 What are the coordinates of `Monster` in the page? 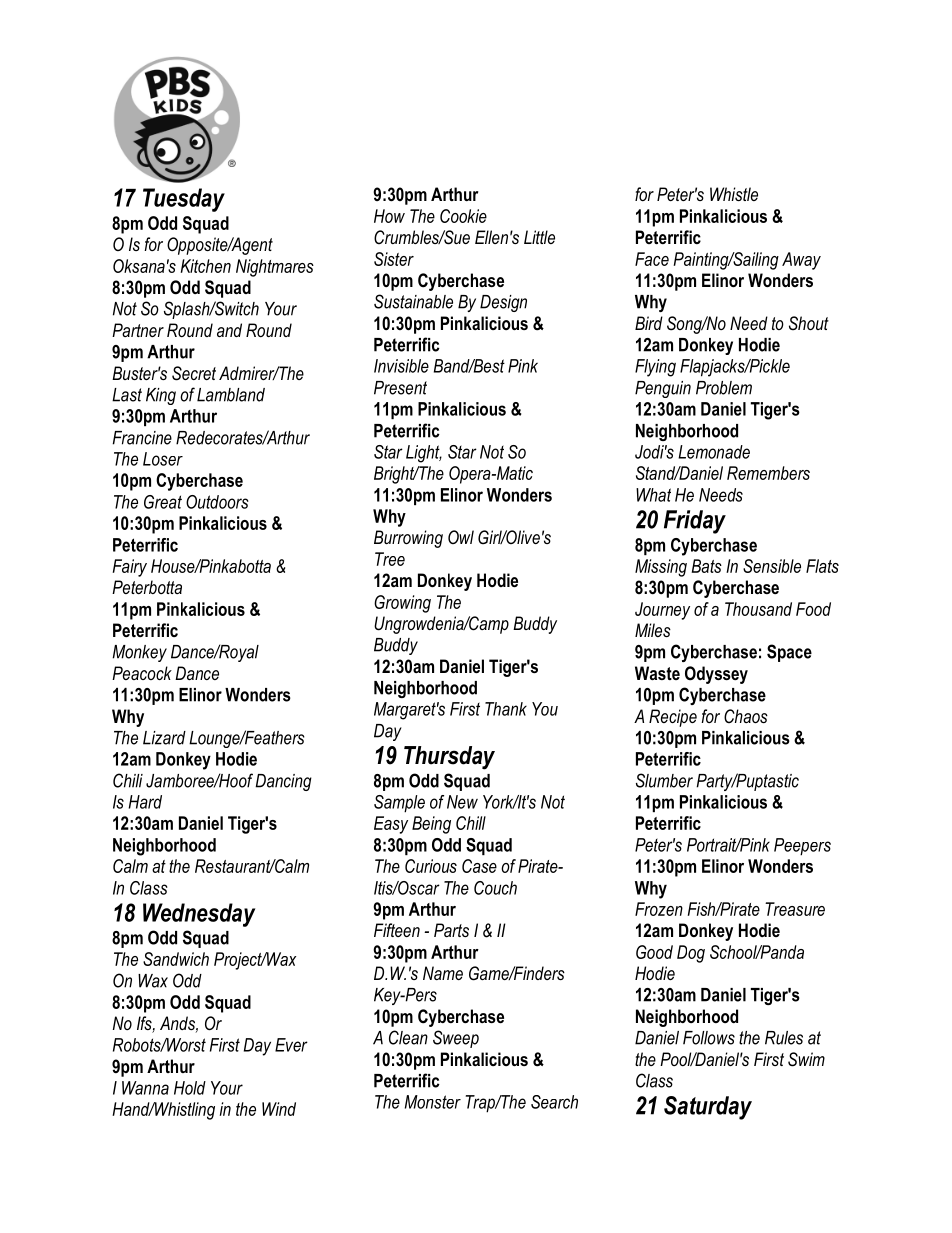 It's located at (433, 1102).
